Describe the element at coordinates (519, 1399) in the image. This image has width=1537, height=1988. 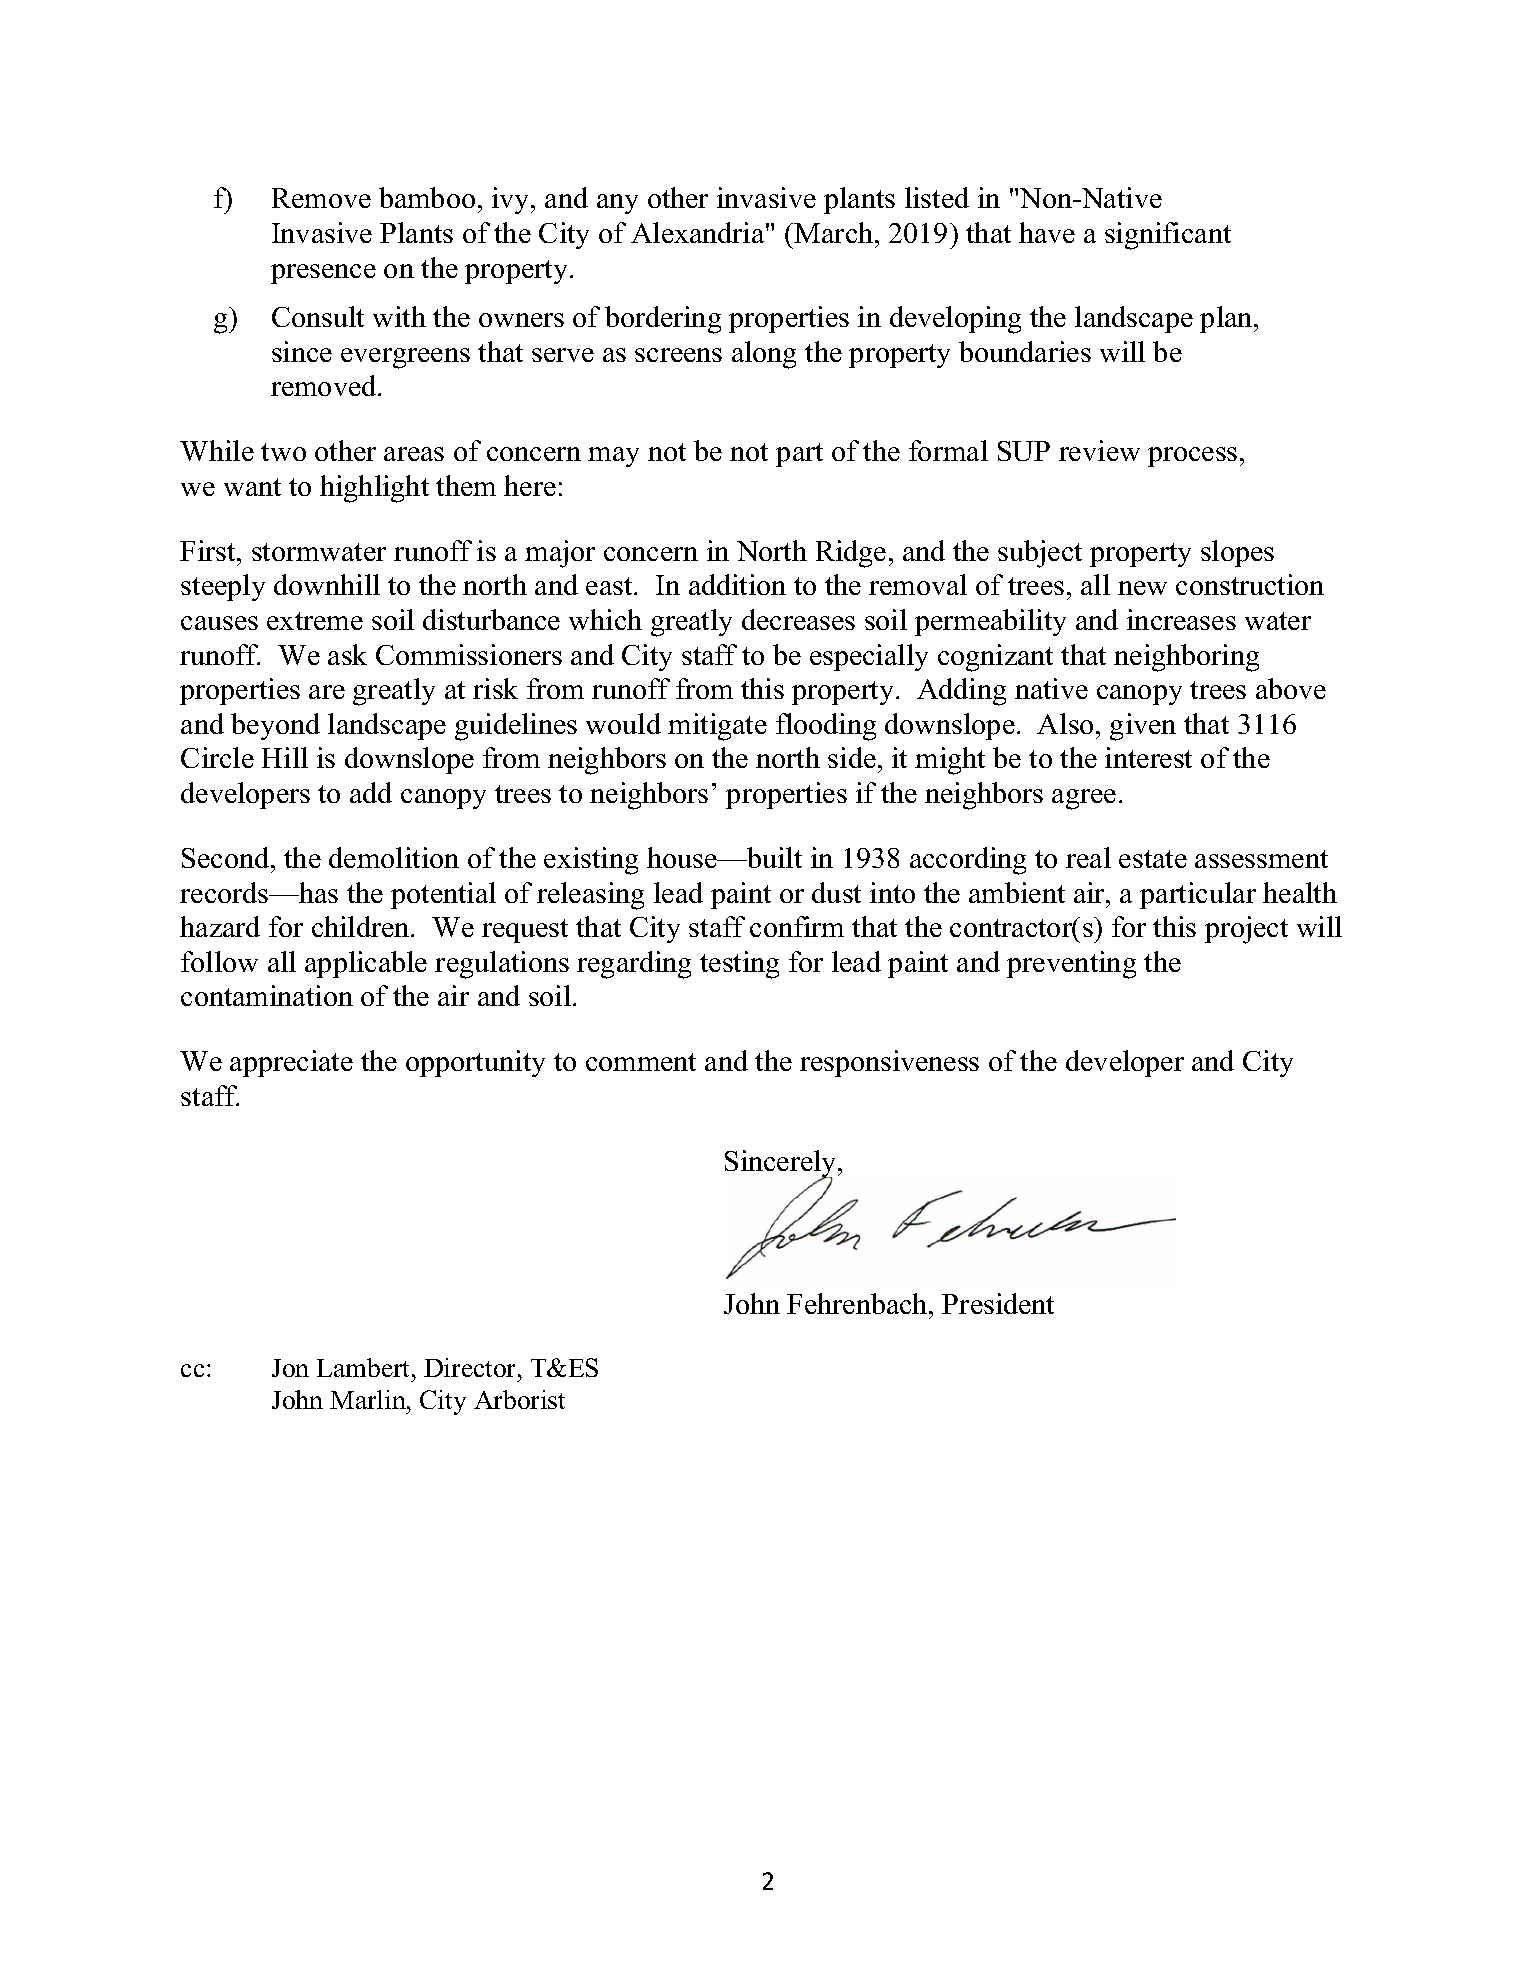
I see `Arborist` at that location.
